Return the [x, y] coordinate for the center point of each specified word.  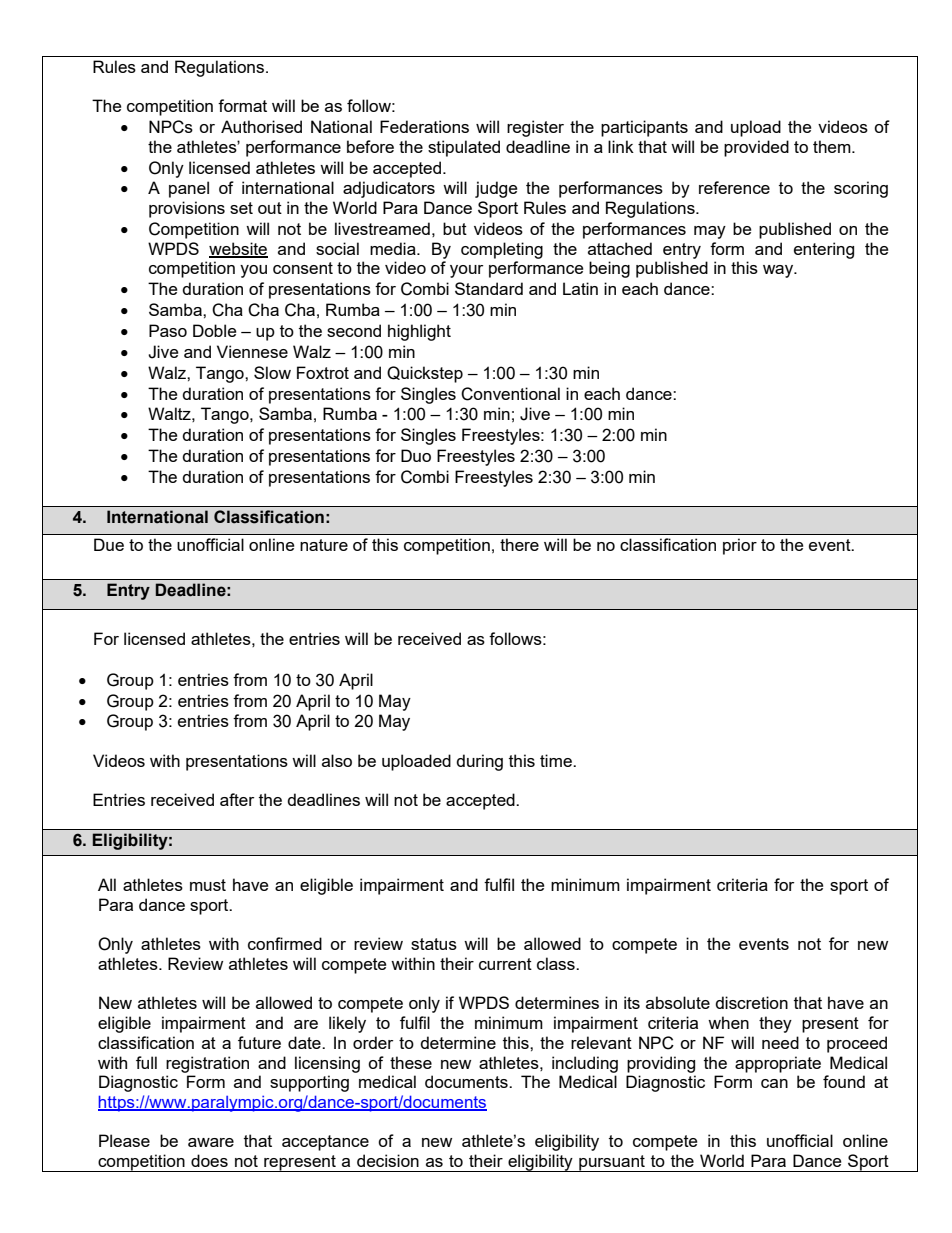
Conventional [510, 394]
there [519, 544]
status [434, 944]
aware [211, 1142]
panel [189, 189]
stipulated [464, 148]
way [779, 271]
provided [756, 148]
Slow [272, 372]
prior [740, 546]
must [208, 885]
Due [109, 544]
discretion [751, 1002]
